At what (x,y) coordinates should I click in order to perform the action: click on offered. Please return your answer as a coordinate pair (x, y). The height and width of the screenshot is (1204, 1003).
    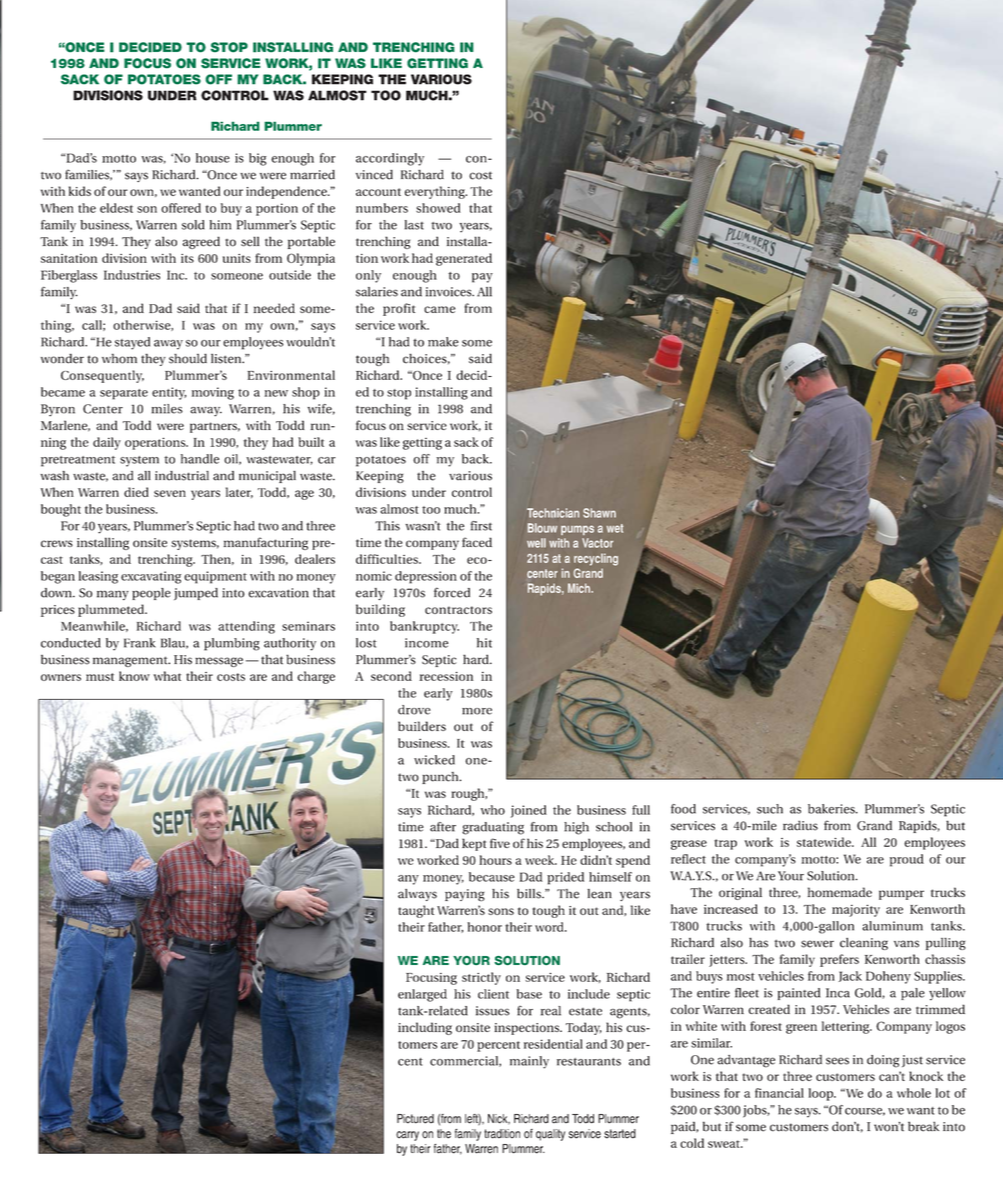
    Looking at the image, I should click on (181, 208).
